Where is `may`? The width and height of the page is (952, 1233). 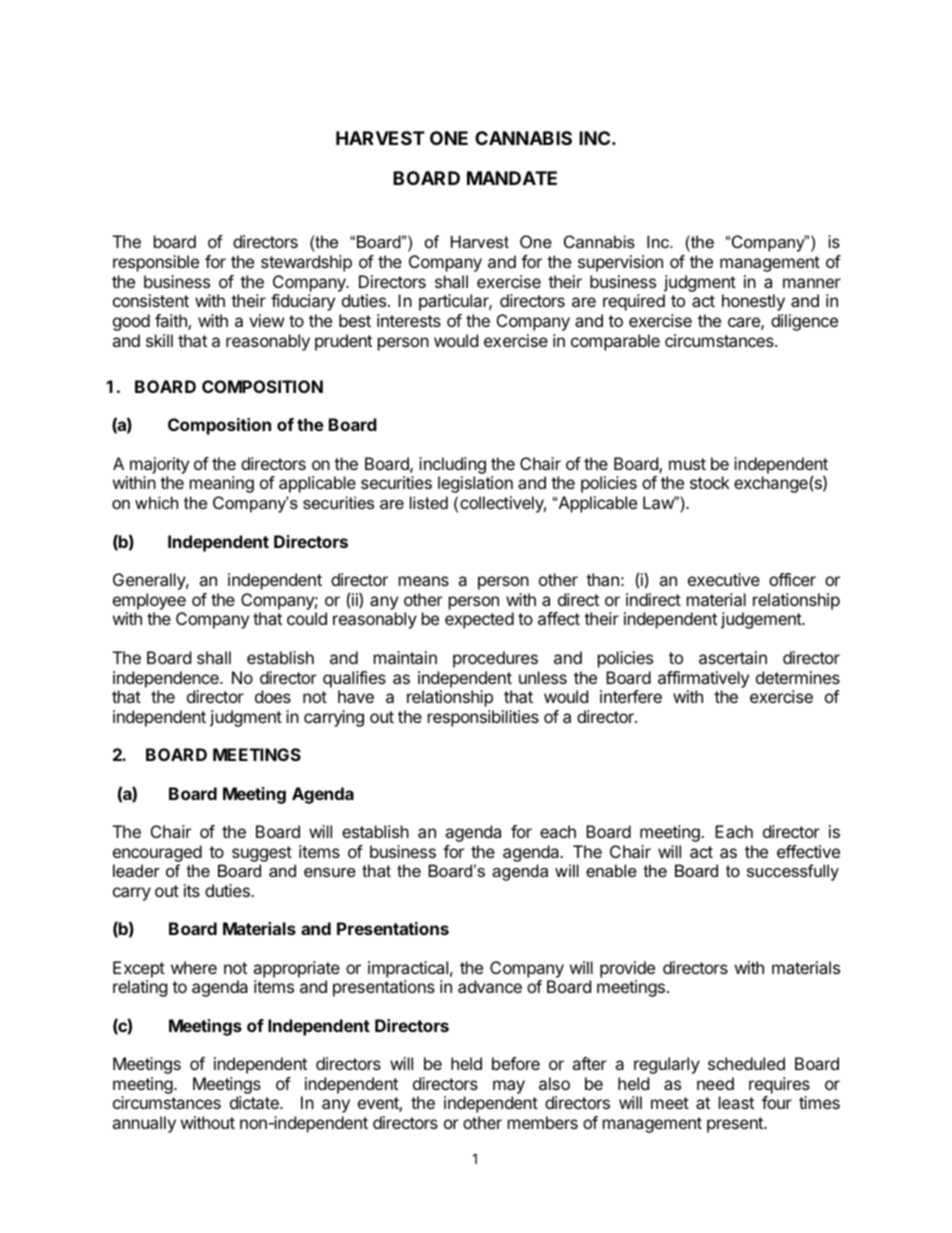
may is located at coordinates (509, 1088).
